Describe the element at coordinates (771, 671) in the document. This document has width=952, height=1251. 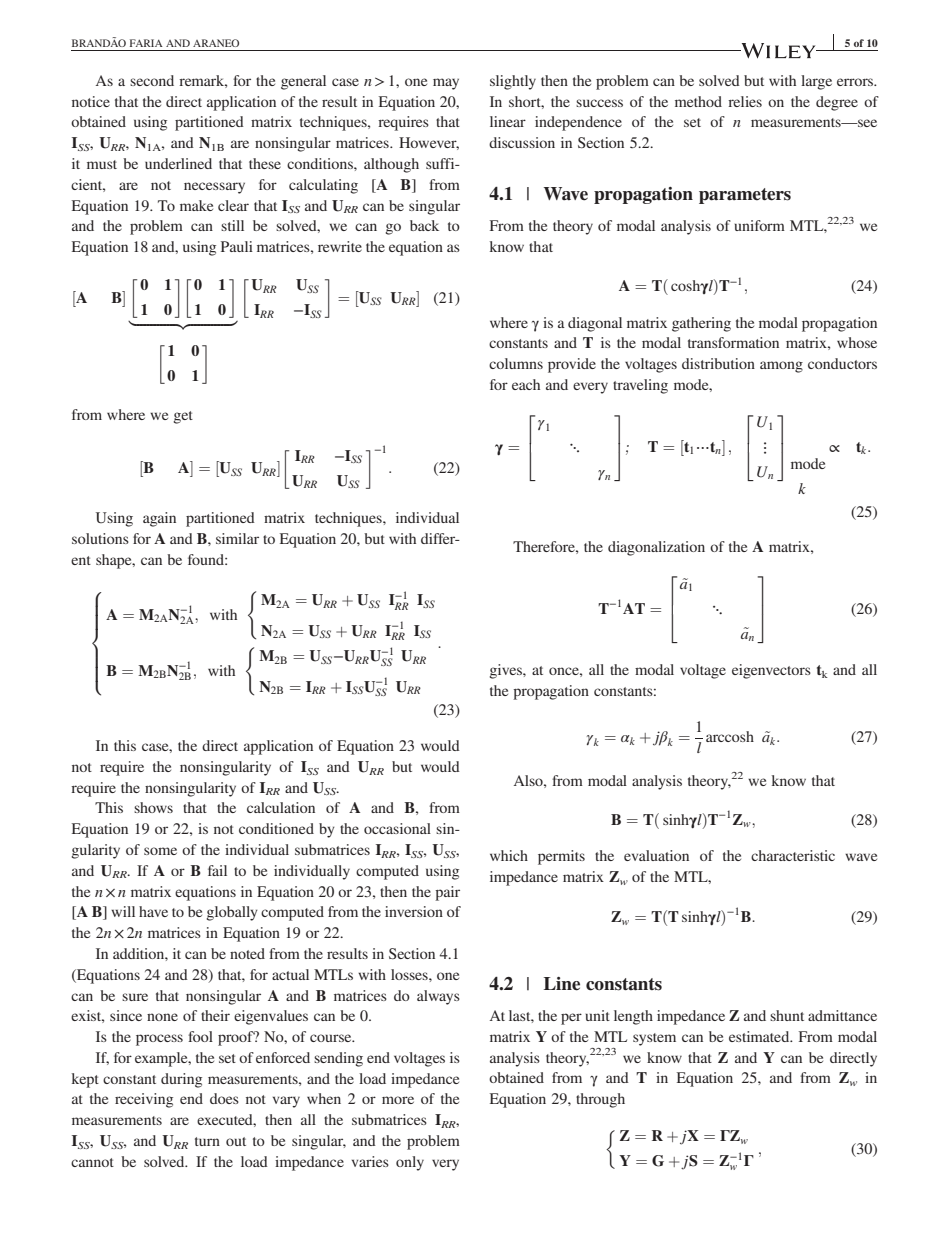
I see `eigenvectors` at that location.
